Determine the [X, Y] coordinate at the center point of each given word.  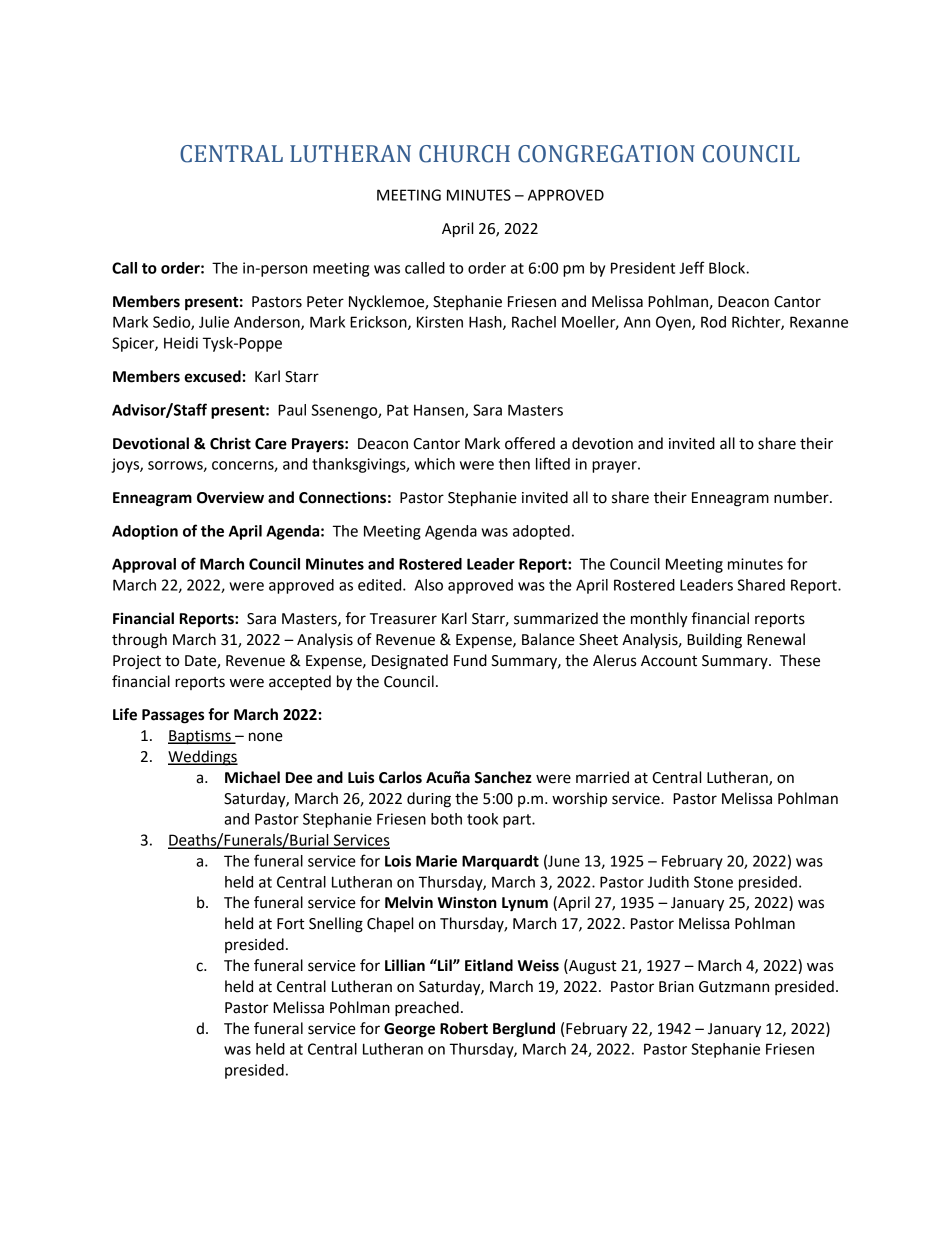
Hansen [440, 411]
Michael [252, 777]
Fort [291, 924]
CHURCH [464, 154]
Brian [676, 987]
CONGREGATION [606, 154]
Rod [713, 322]
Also [429, 585]
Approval [144, 565]
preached [427, 1009]
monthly [659, 620]
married [602, 777]
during [429, 800]
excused [212, 376]
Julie [214, 322]
